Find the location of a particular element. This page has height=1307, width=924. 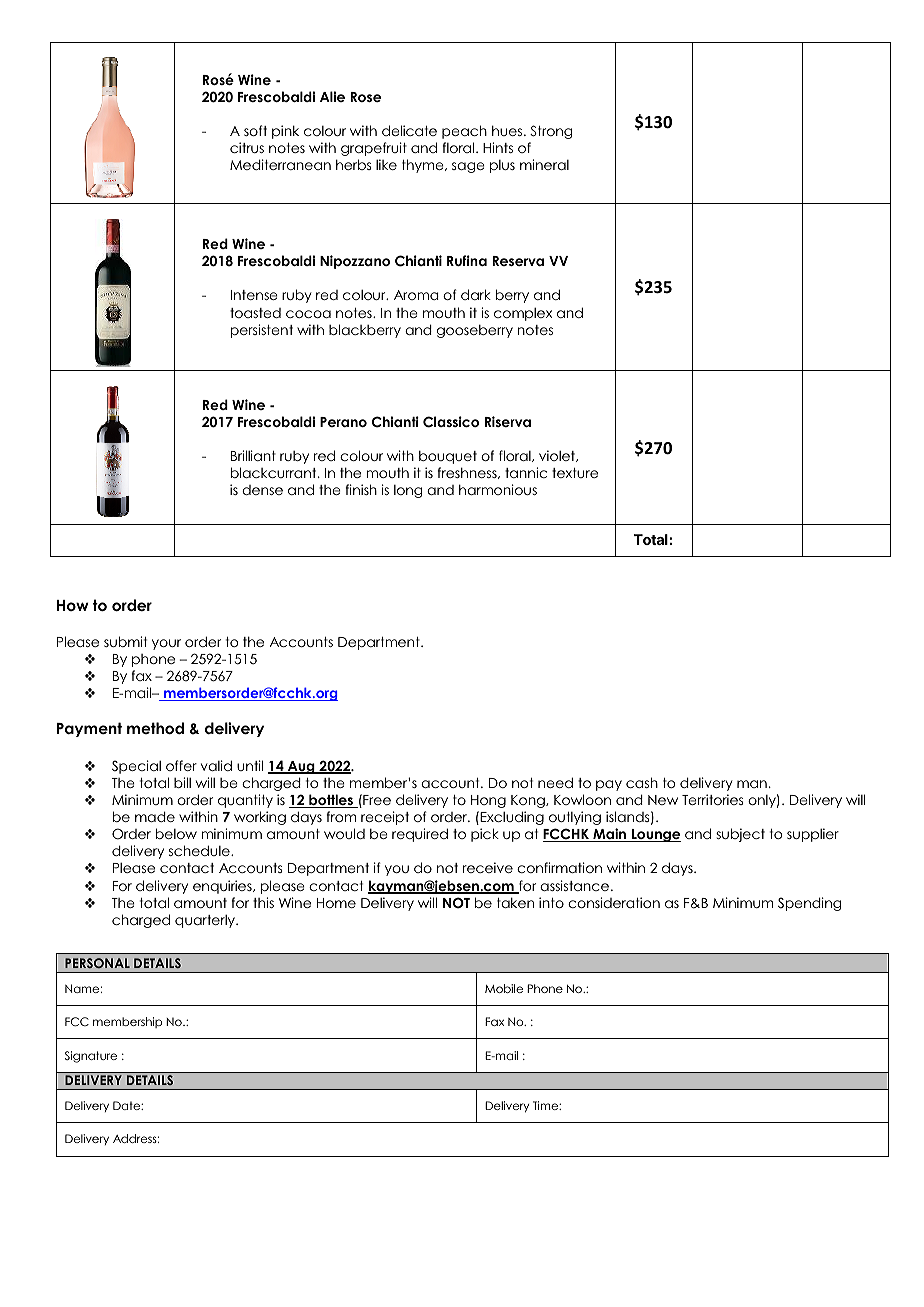

peach is located at coordinates (464, 132).
